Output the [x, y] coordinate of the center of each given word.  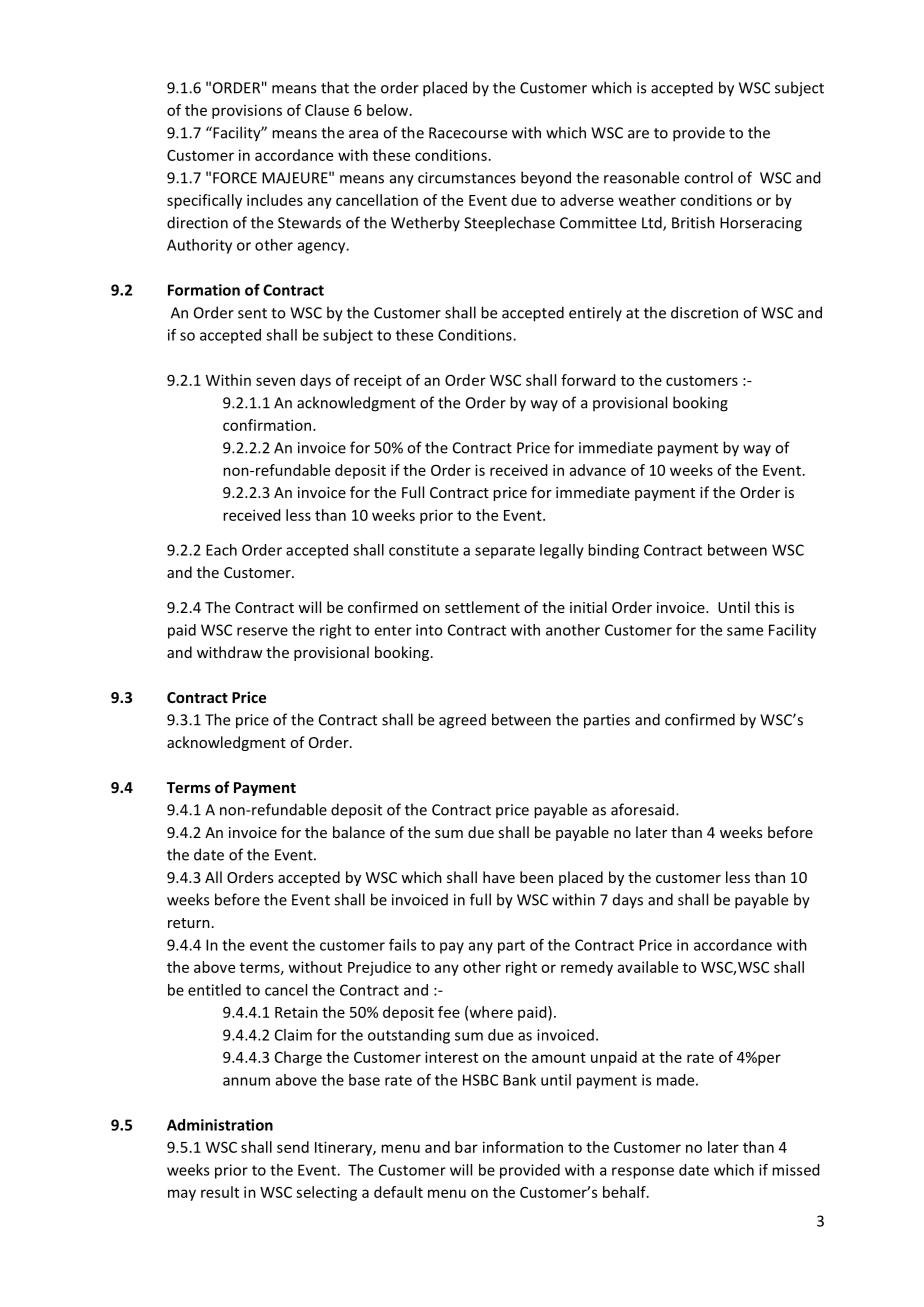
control [708, 177]
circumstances [467, 178]
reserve [262, 631]
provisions [247, 111]
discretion [704, 312]
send [293, 1147]
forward [588, 380]
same [745, 631]
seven [275, 381]
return [189, 923]
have [499, 877]
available [648, 967]
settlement [482, 607]
